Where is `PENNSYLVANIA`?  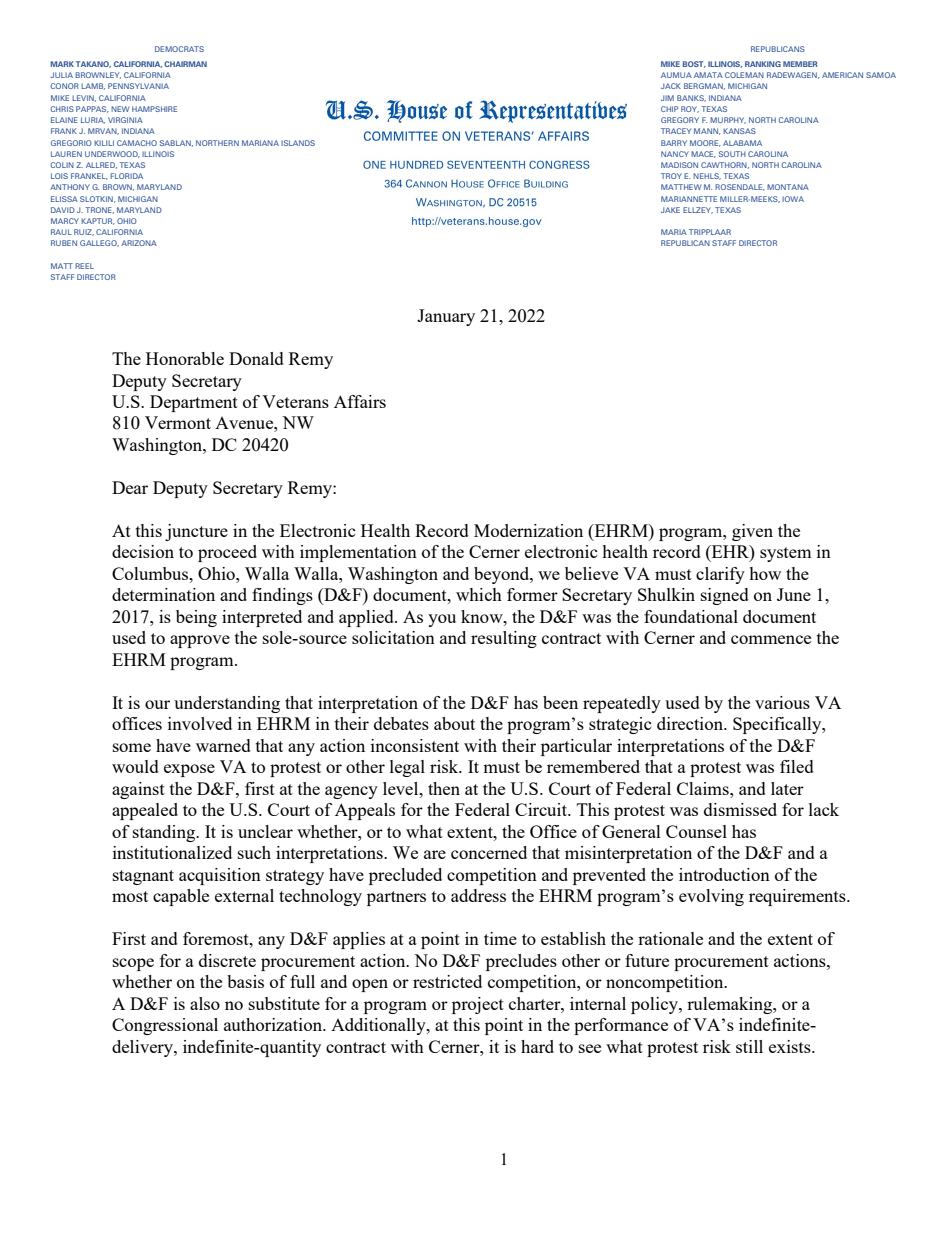 PENNSYLVANIA is located at coordinates (138, 86).
